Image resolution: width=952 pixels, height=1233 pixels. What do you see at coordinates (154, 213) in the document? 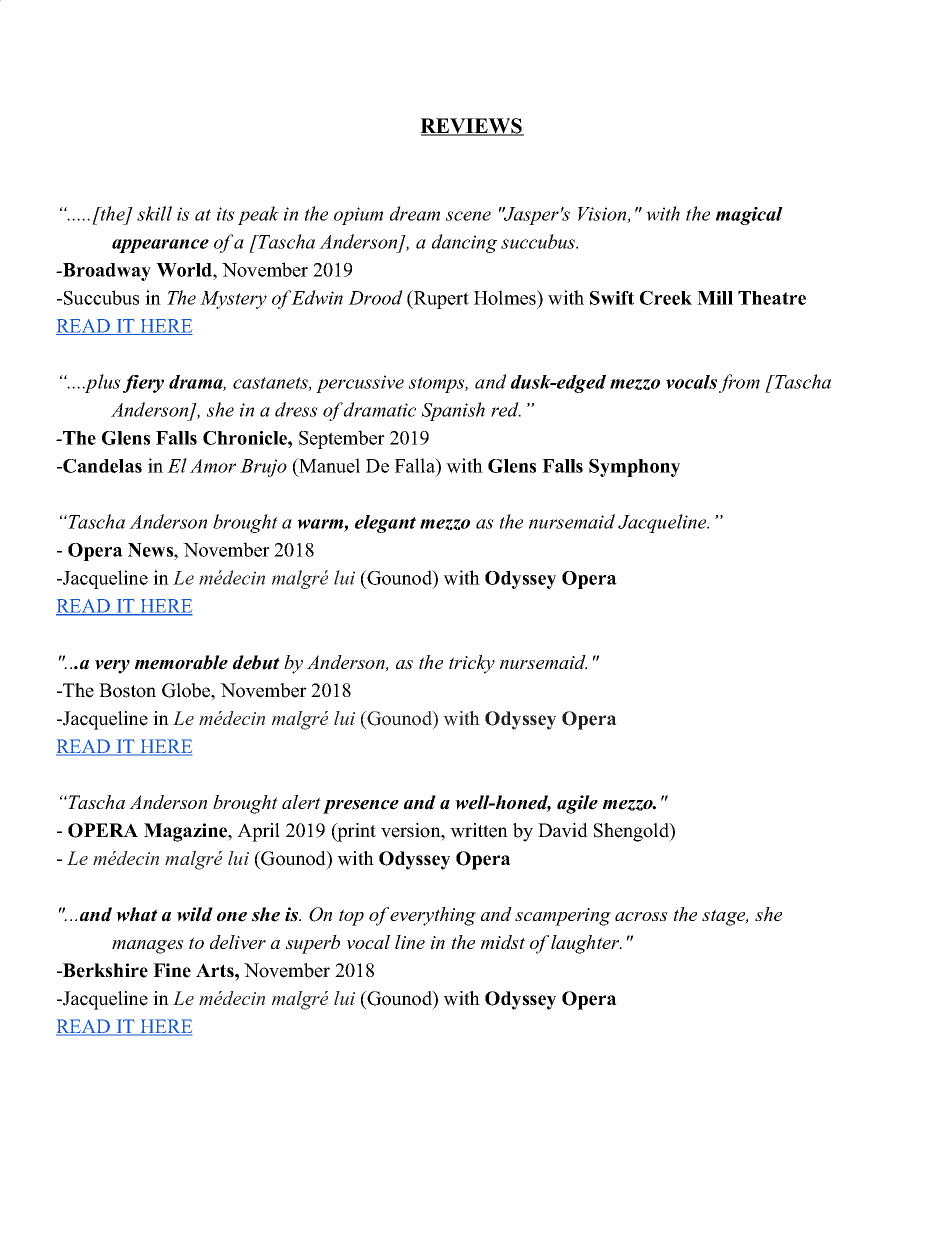
I see `skill` at bounding box center [154, 213].
